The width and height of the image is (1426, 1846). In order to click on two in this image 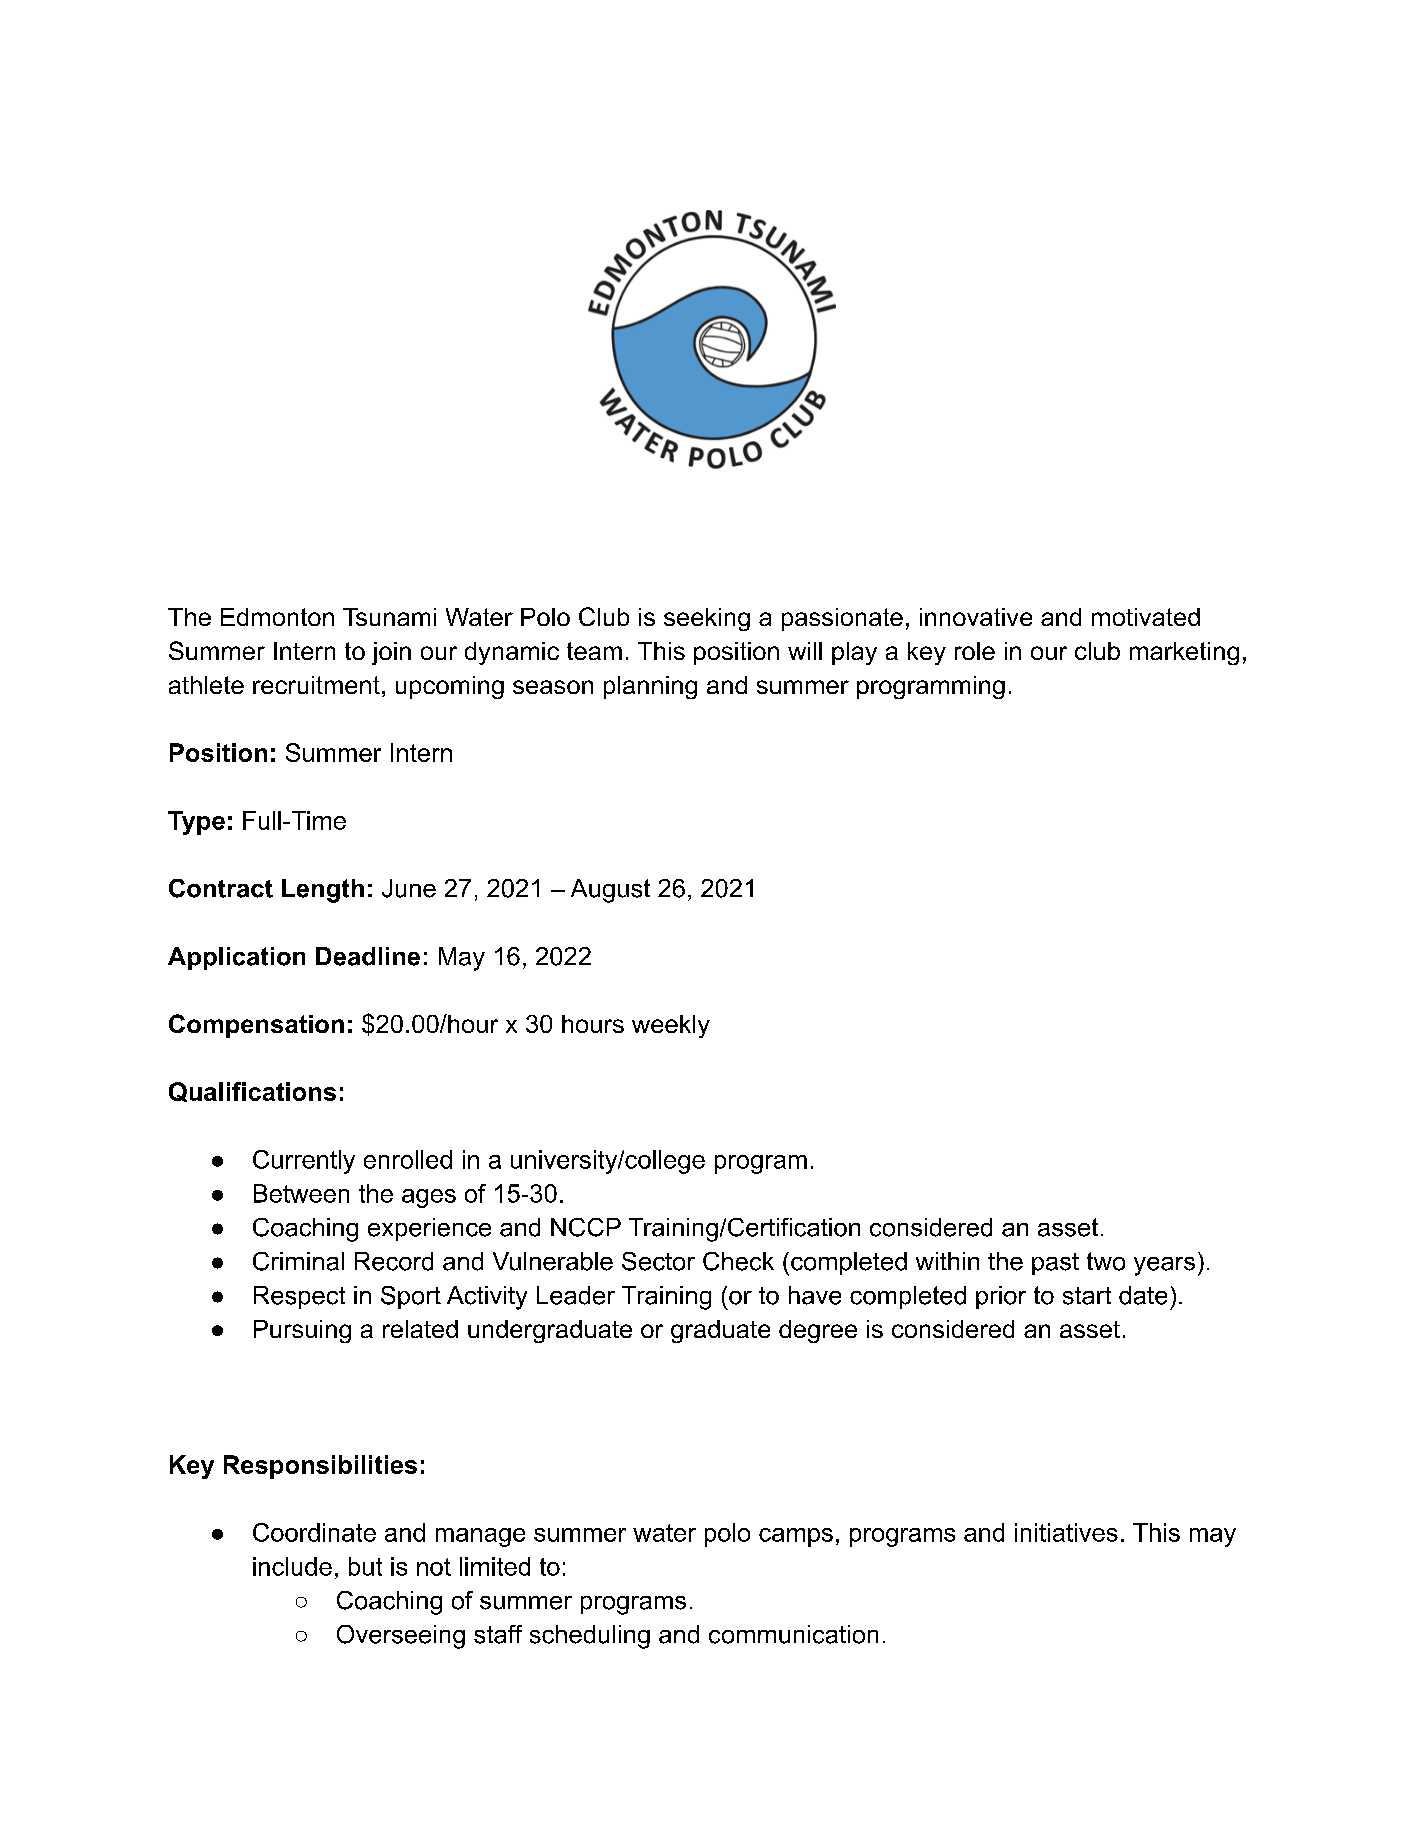, I will do `click(1106, 1261)`.
